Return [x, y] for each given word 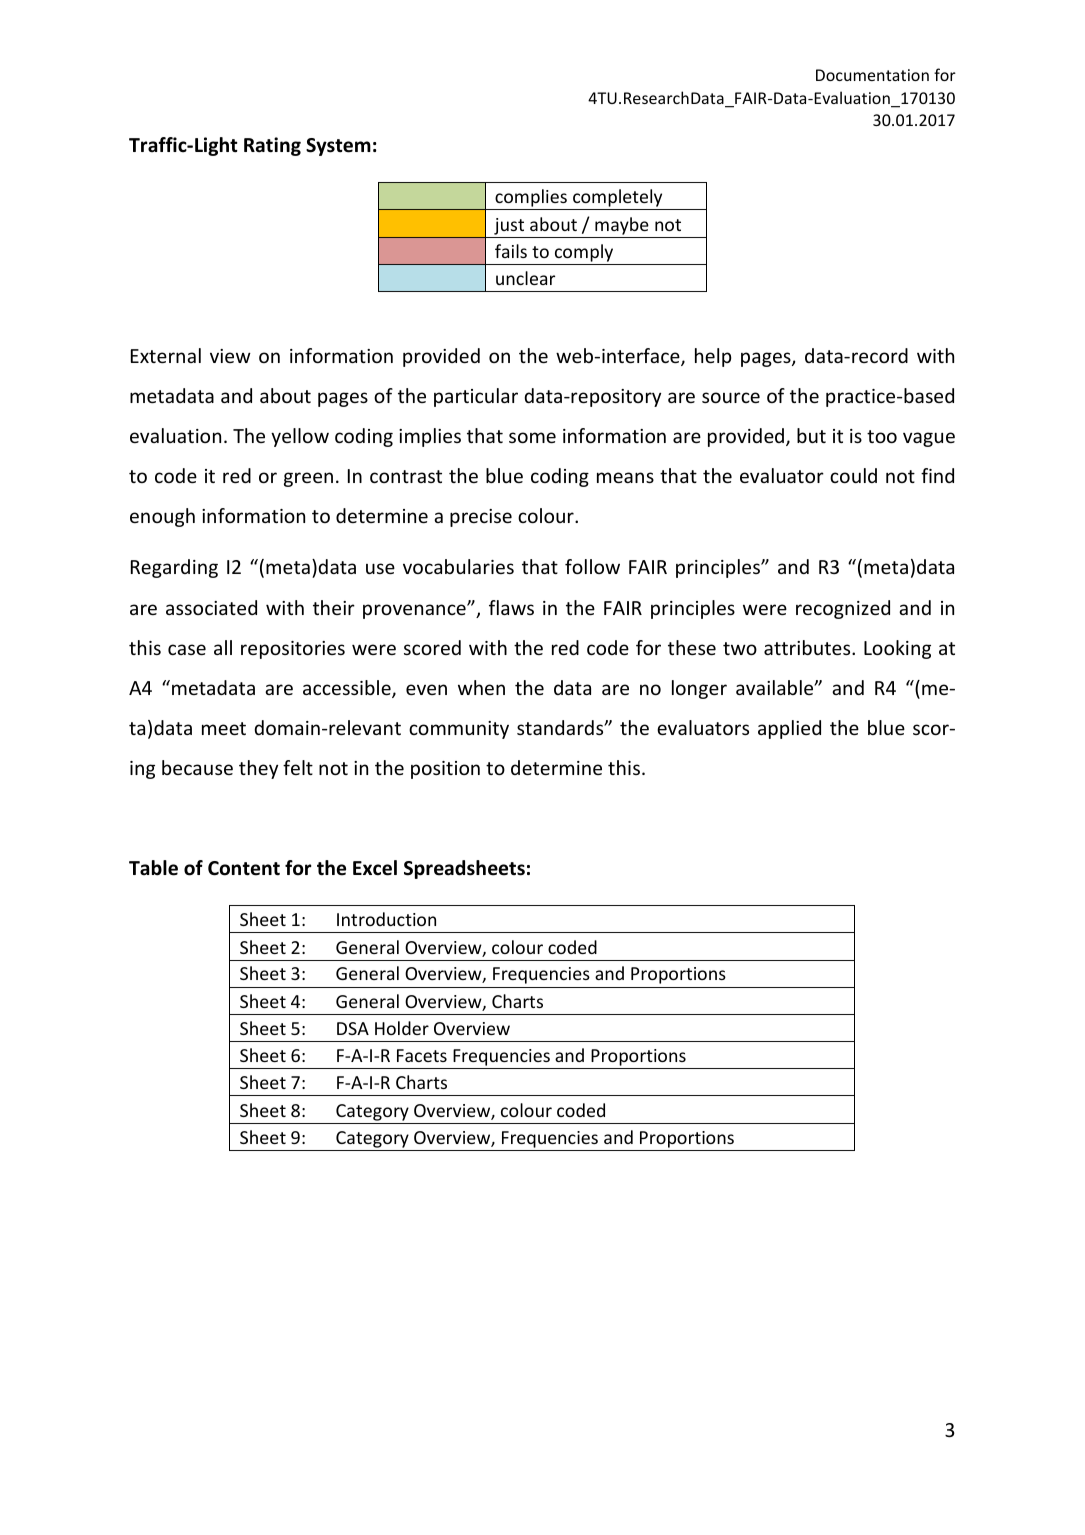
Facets [422, 1055]
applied [789, 729]
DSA [353, 1028]
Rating [272, 146]
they [258, 769]
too [882, 436]
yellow [300, 437]
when [481, 687]
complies [531, 199]
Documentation [872, 75]
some [532, 437]
